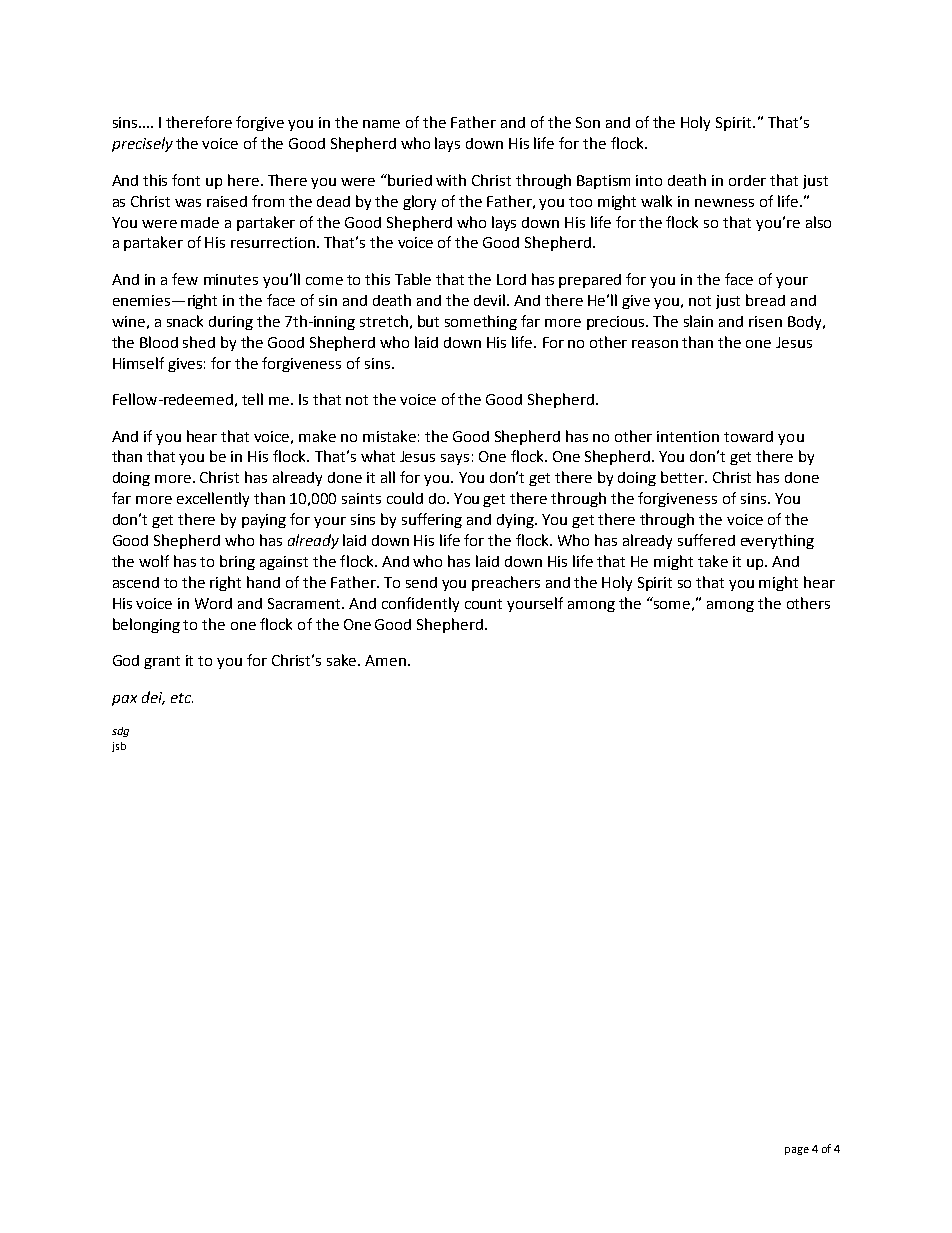 This document has width=952, height=1233. What do you see at coordinates (455, 459) in the document?
I see `says` at bounding box center [455, 459].
